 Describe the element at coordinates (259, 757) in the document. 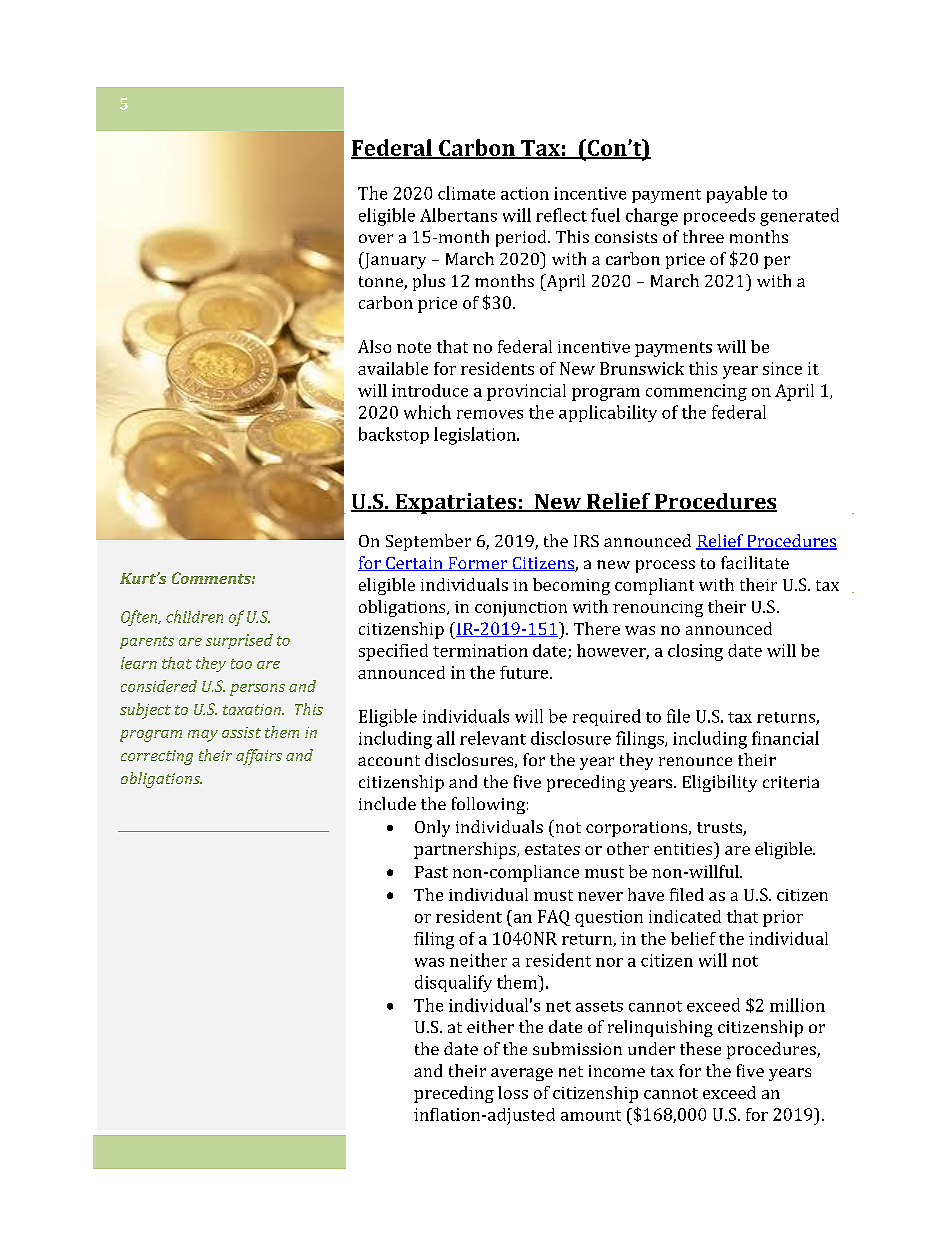

I see `affairs` at that location.
